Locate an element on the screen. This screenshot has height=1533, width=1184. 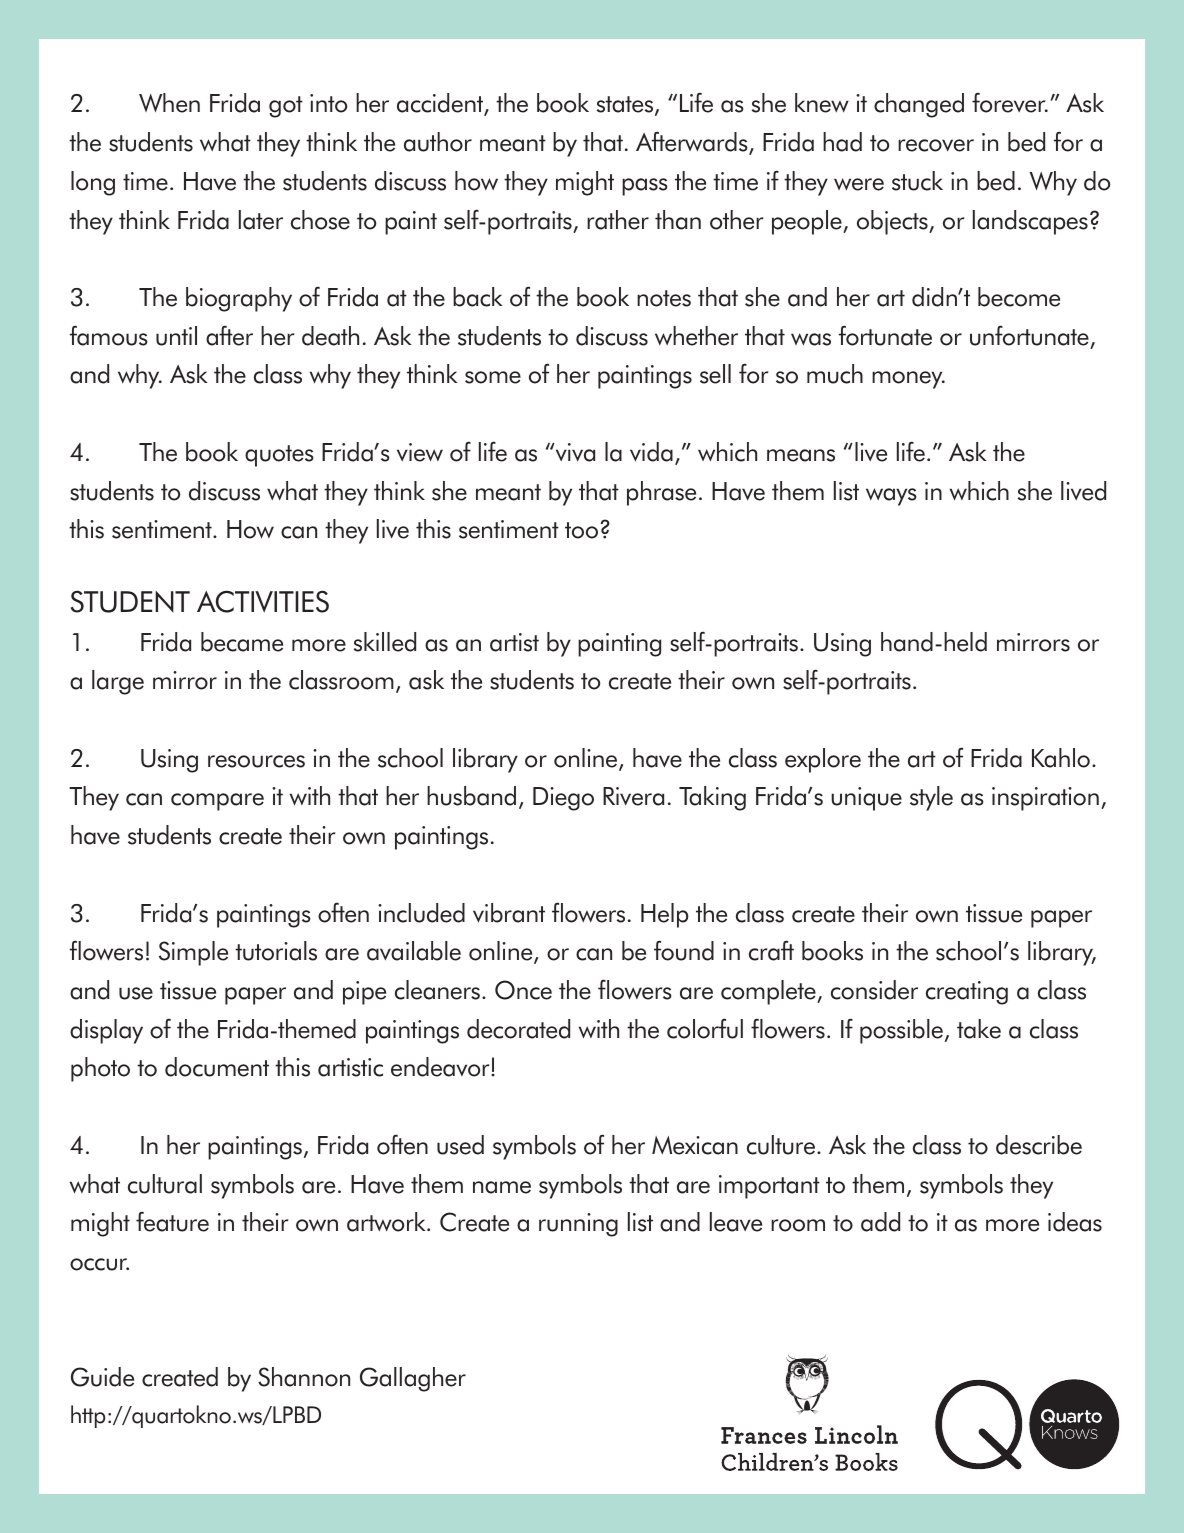
resources is located at coordinates (256, 761).
